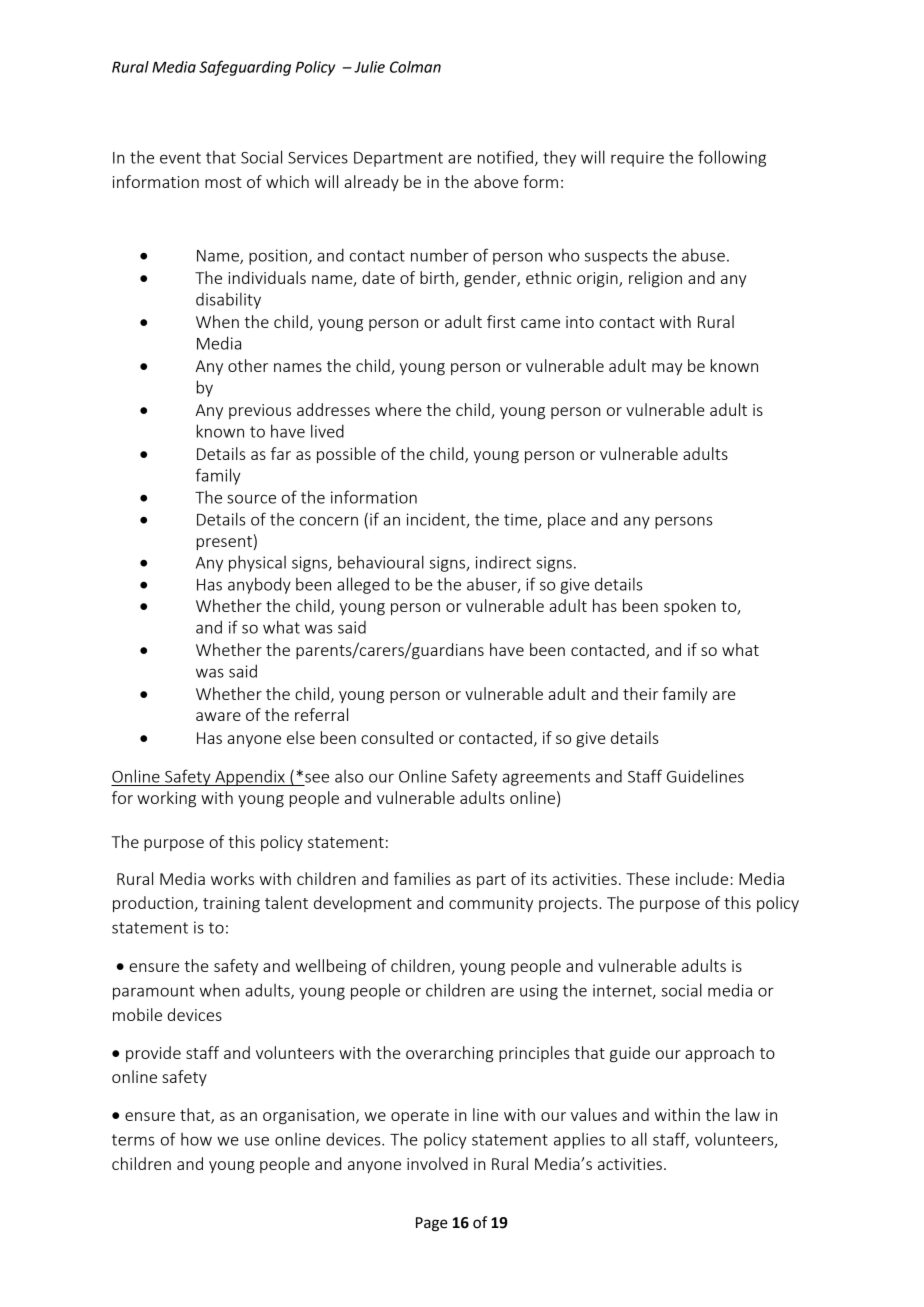  Describe the element at coordinates (363, 585) in the screenshot. I see `alleged` at that location.
